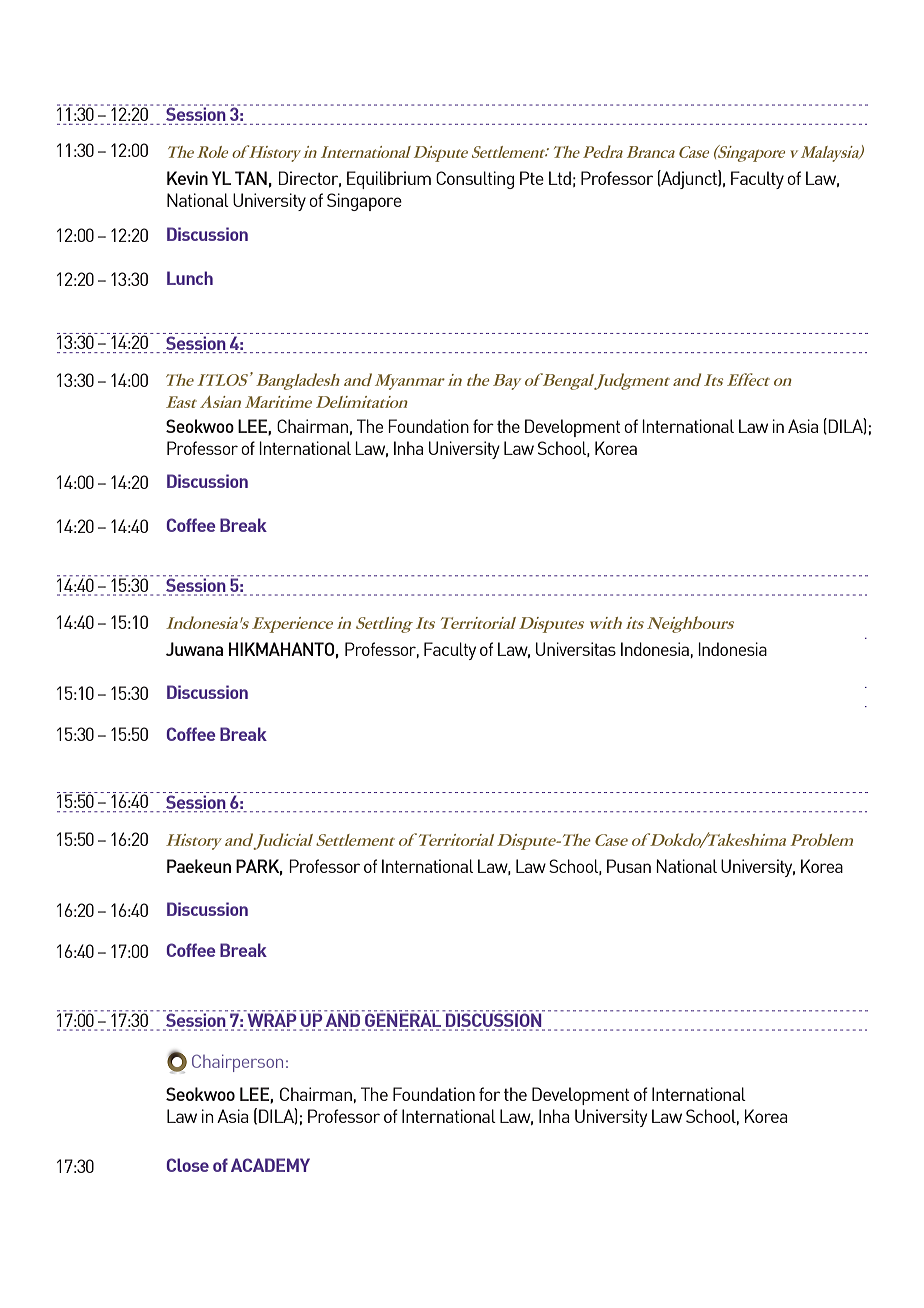 The height and width of the screenshot is (1308, 924). Describe the element at coordinates (532, 178) in the screenshot. I see `Pte` at that location.
